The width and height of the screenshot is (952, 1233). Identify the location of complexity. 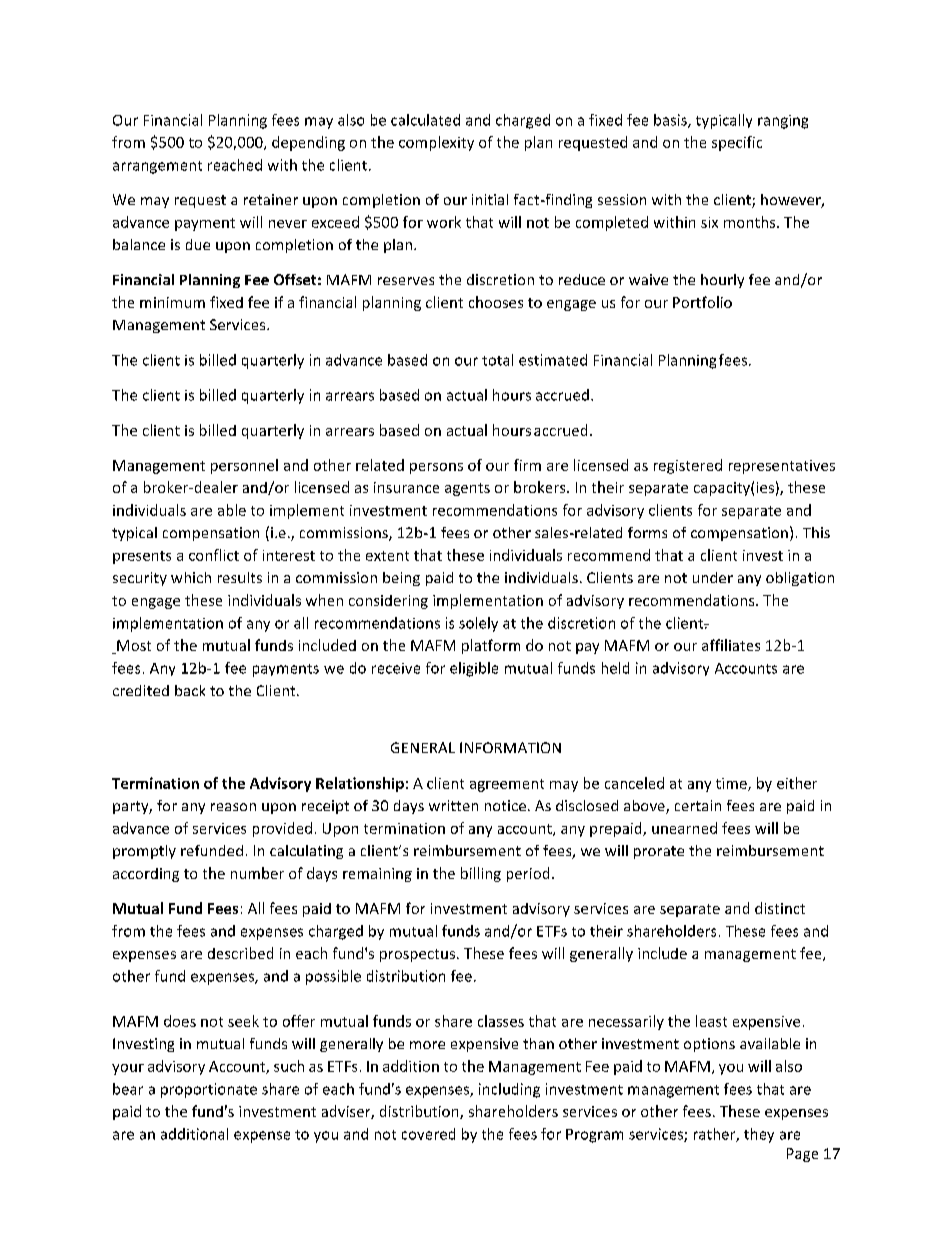
(436, 143).
